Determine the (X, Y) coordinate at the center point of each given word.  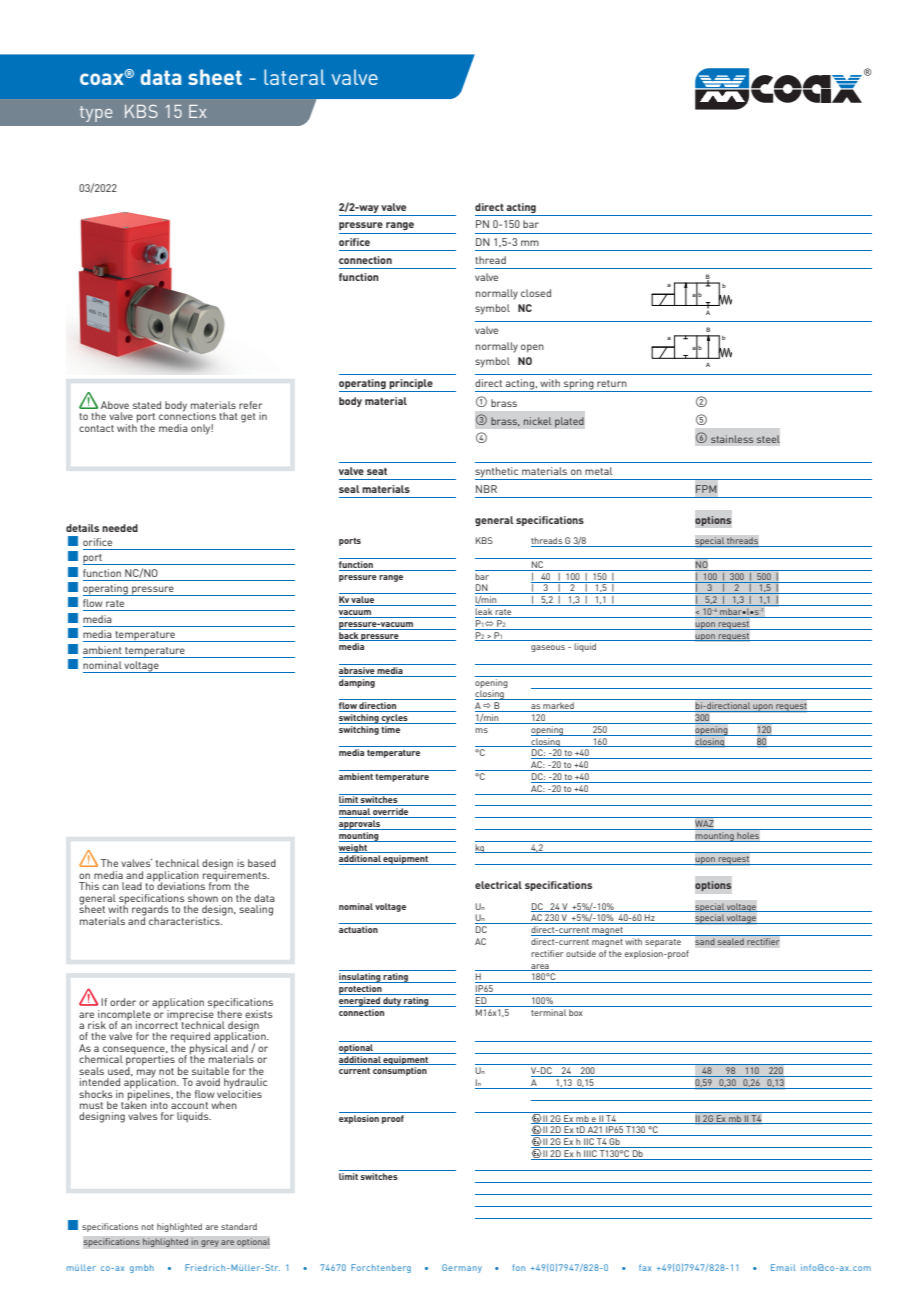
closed (536, 293)
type (96, 114)
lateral (294, 77)
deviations (181, 885)
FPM (706, 489)
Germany (462, 1268)
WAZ (704, 825)
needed (120, 528)
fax (645, 1267)
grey (210, 1243)
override (391, 813)
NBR (486, 489)
